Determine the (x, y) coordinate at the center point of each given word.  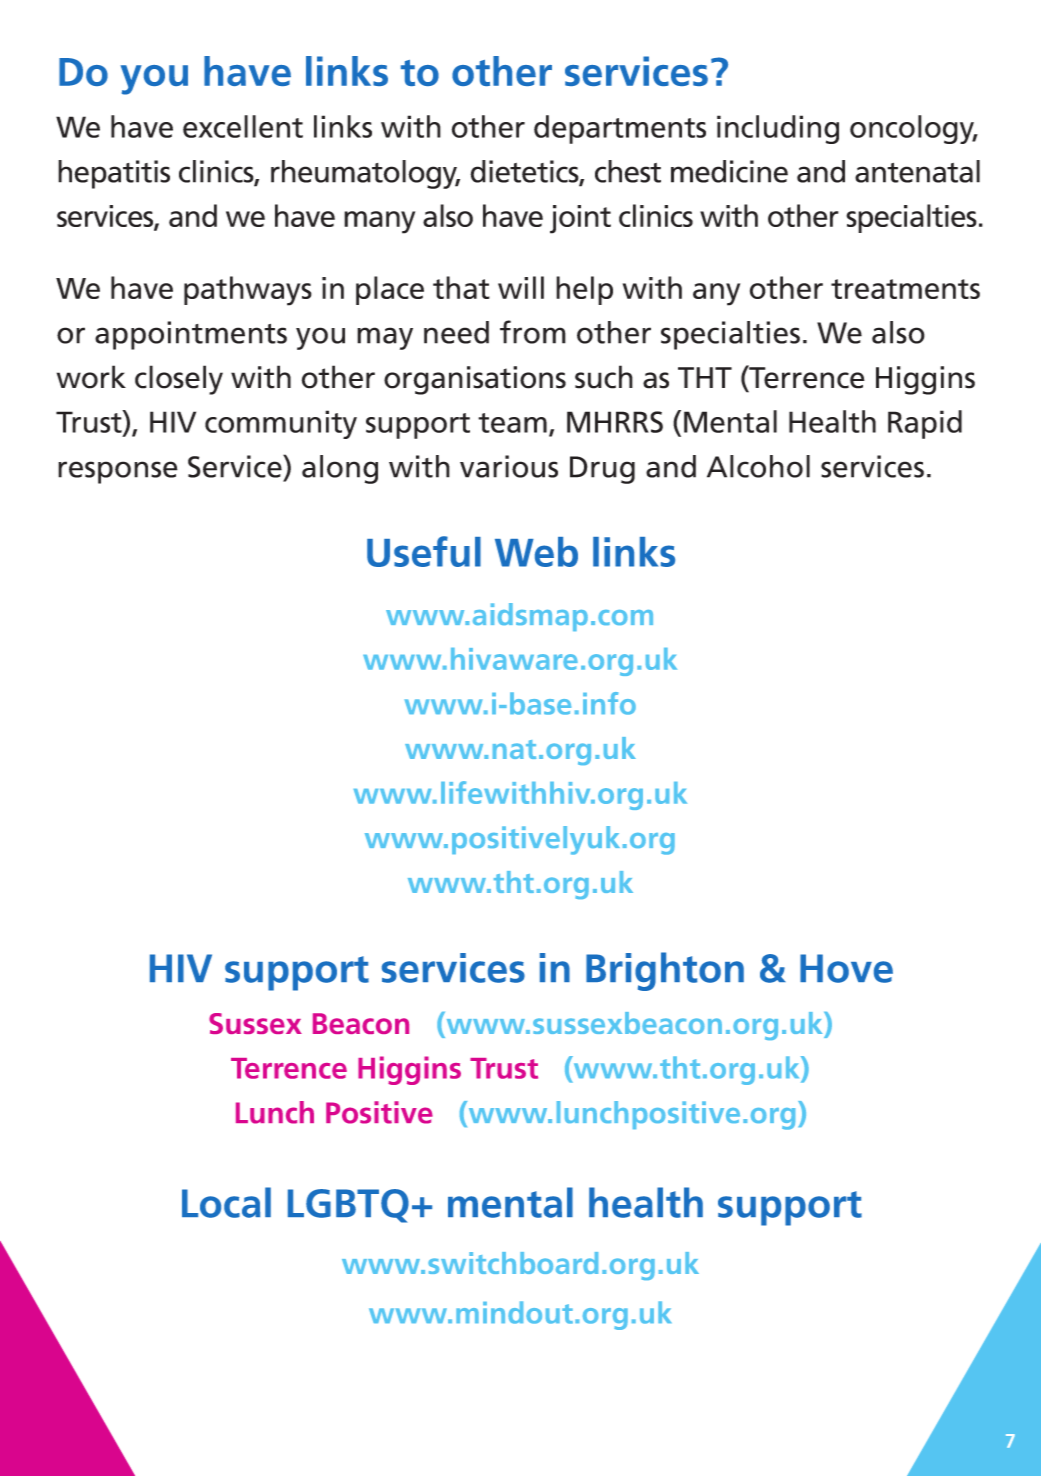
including (778, 129)
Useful (424, 551)
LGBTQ (348, 1206)
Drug (602, 470)
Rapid (925, 424)
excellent (243, 126)
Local (226, 1202)
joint (580, 219)
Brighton (665, 971)
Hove (846, 968)
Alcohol (758, 466)
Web (536, 552)
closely (179, 380)
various (509, 466)
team (512, 423)
